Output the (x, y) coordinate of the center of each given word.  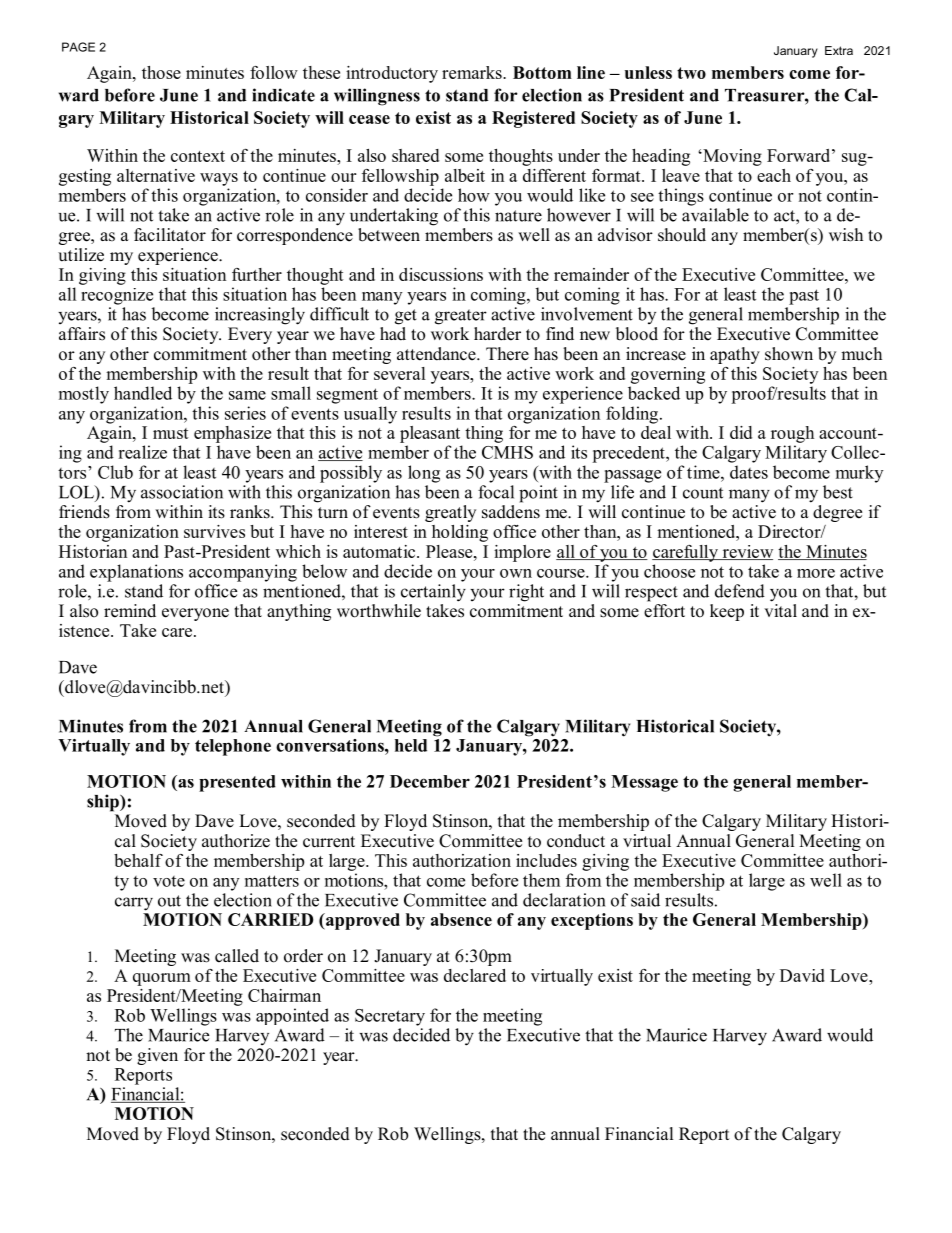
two (691, 73)
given (157, 1056)
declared (475, 975)
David (802, 975)
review (746, 552)
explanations (136, 573)
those (161, 72)
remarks (473, 72)
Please (450, 551)
